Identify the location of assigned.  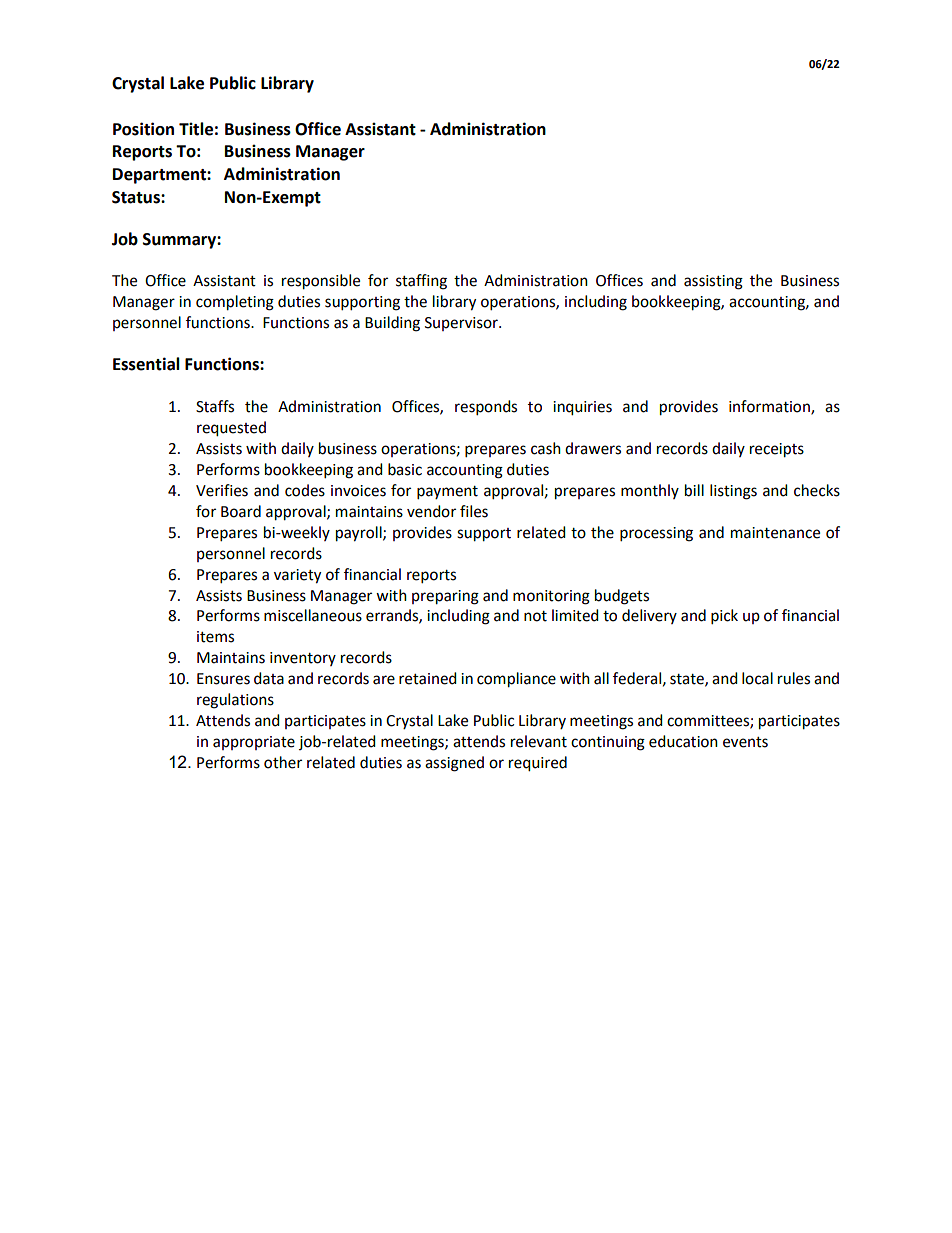
(454, 764).
